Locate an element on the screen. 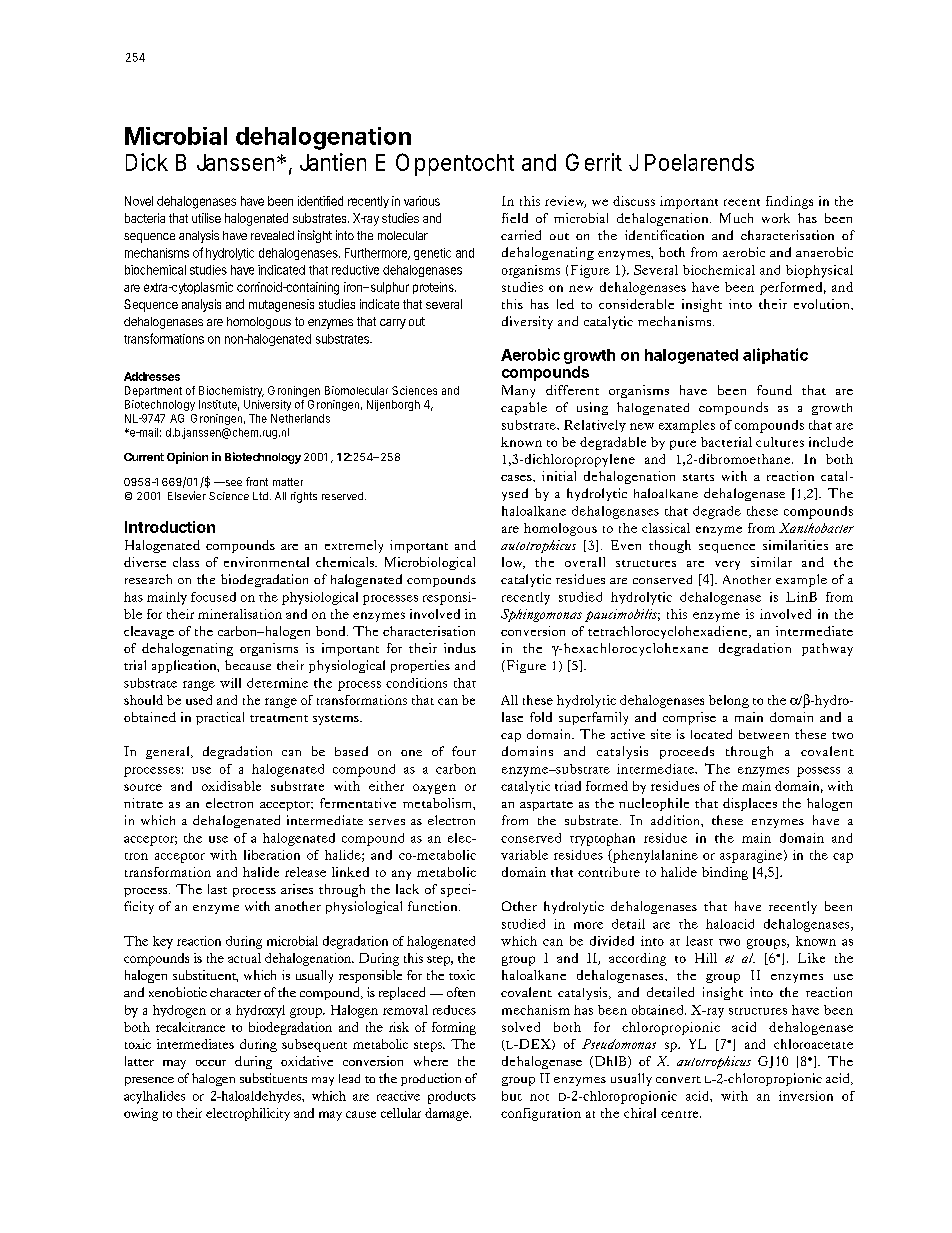 The width and height of the screenshot is (952, 1233). Much is located at coordinates (736, 218).
